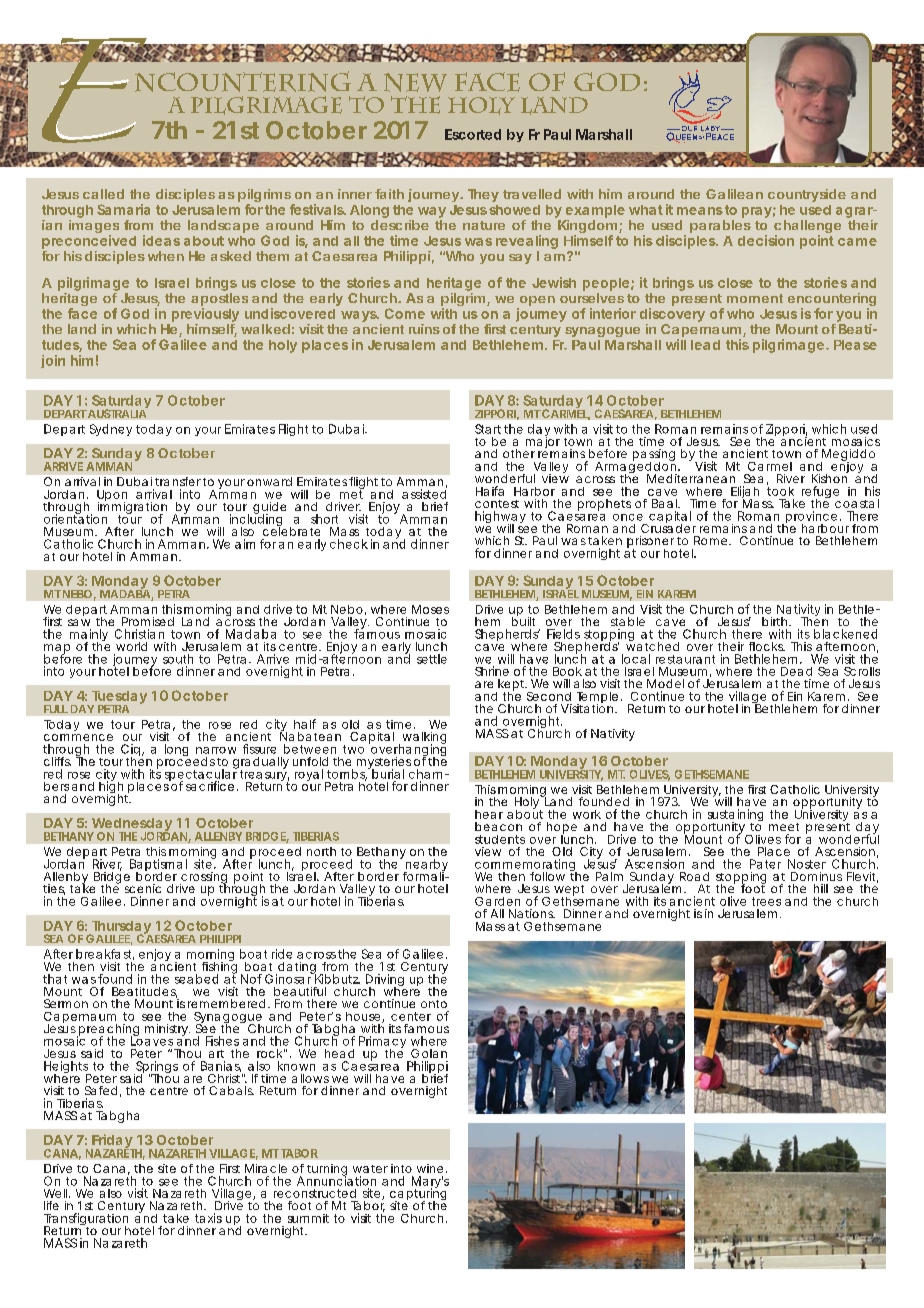 The image size is (924, 1308). Describe the element at coordinates (784, 827) in the screenshot. I see `meet` at that location.
